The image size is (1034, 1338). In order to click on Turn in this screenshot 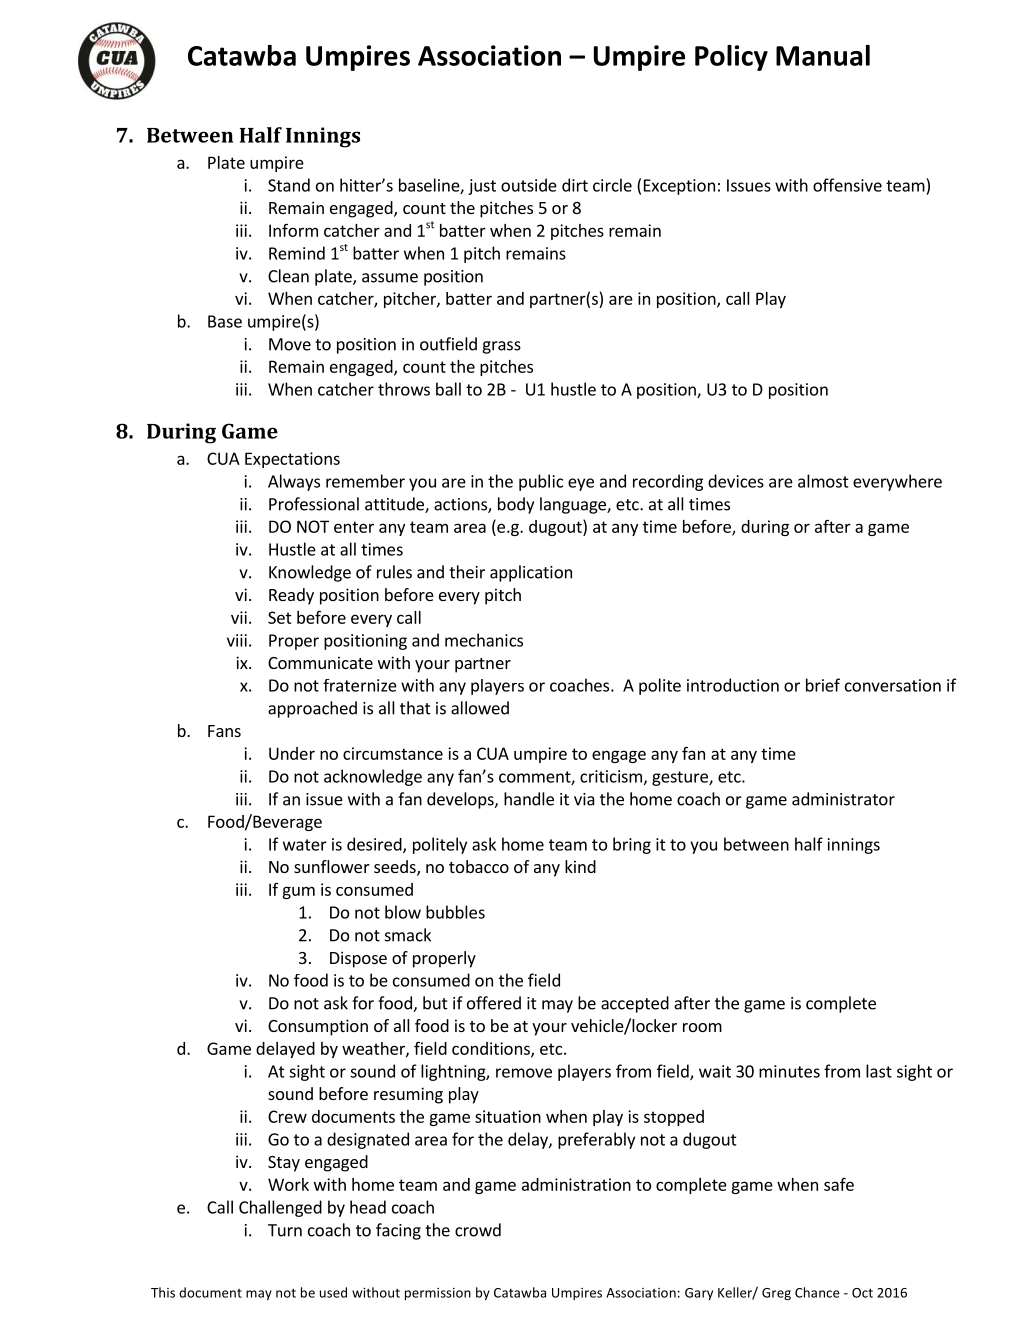, I will do `click(285, 1230)`.
